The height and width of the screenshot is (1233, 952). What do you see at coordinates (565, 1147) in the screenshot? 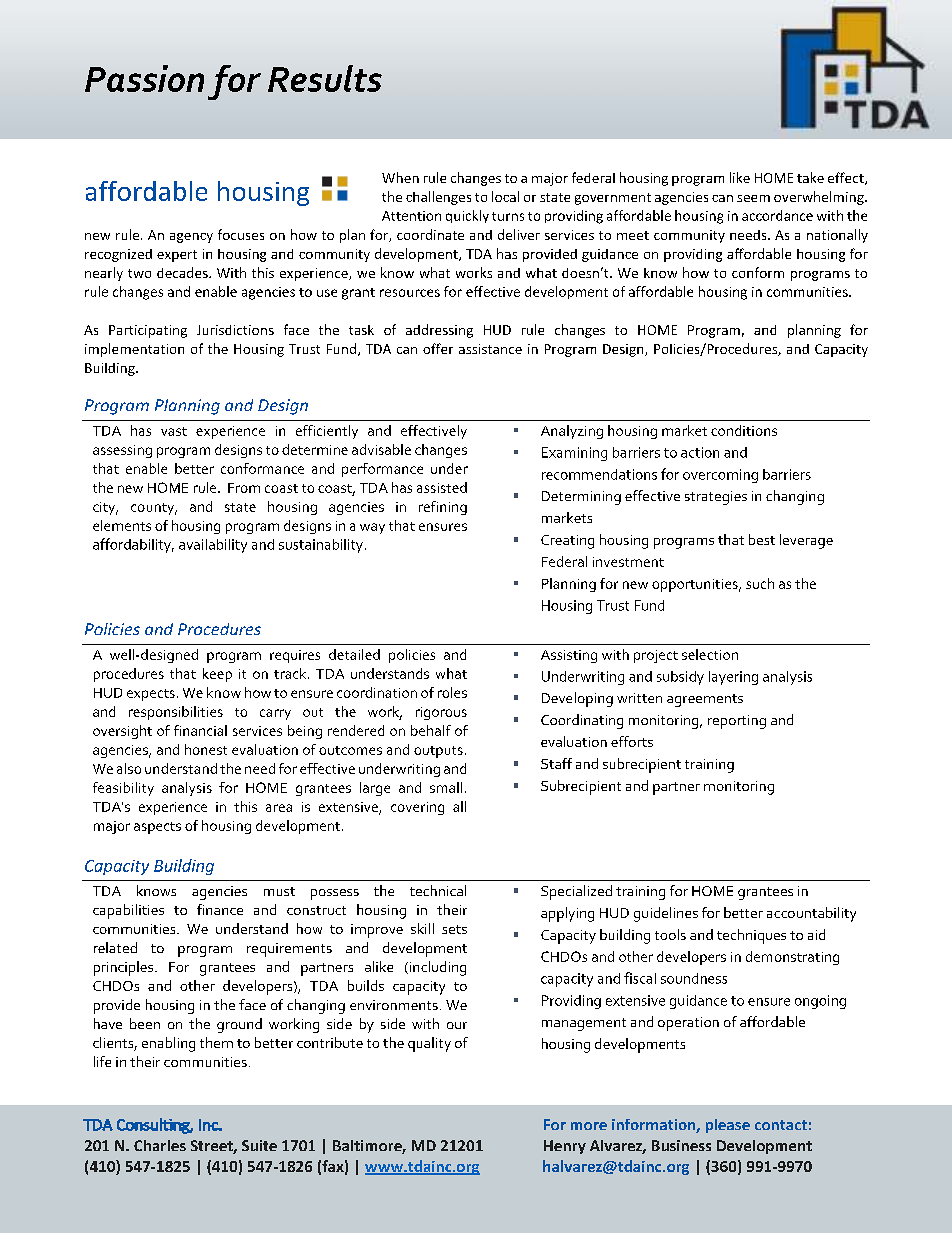
I see `Henry` at bounding box center [565, 1147].
